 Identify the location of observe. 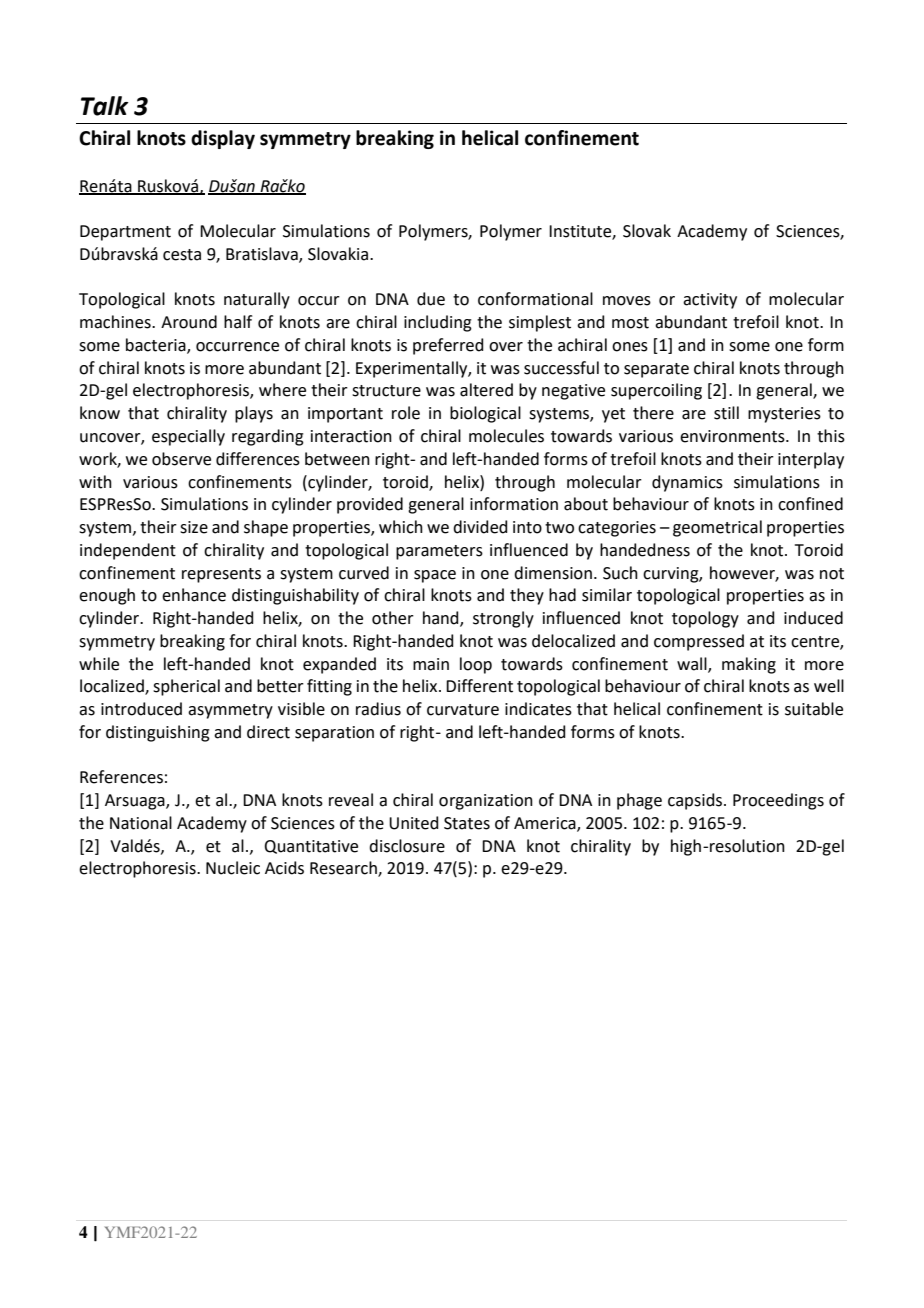
(181, 459).
